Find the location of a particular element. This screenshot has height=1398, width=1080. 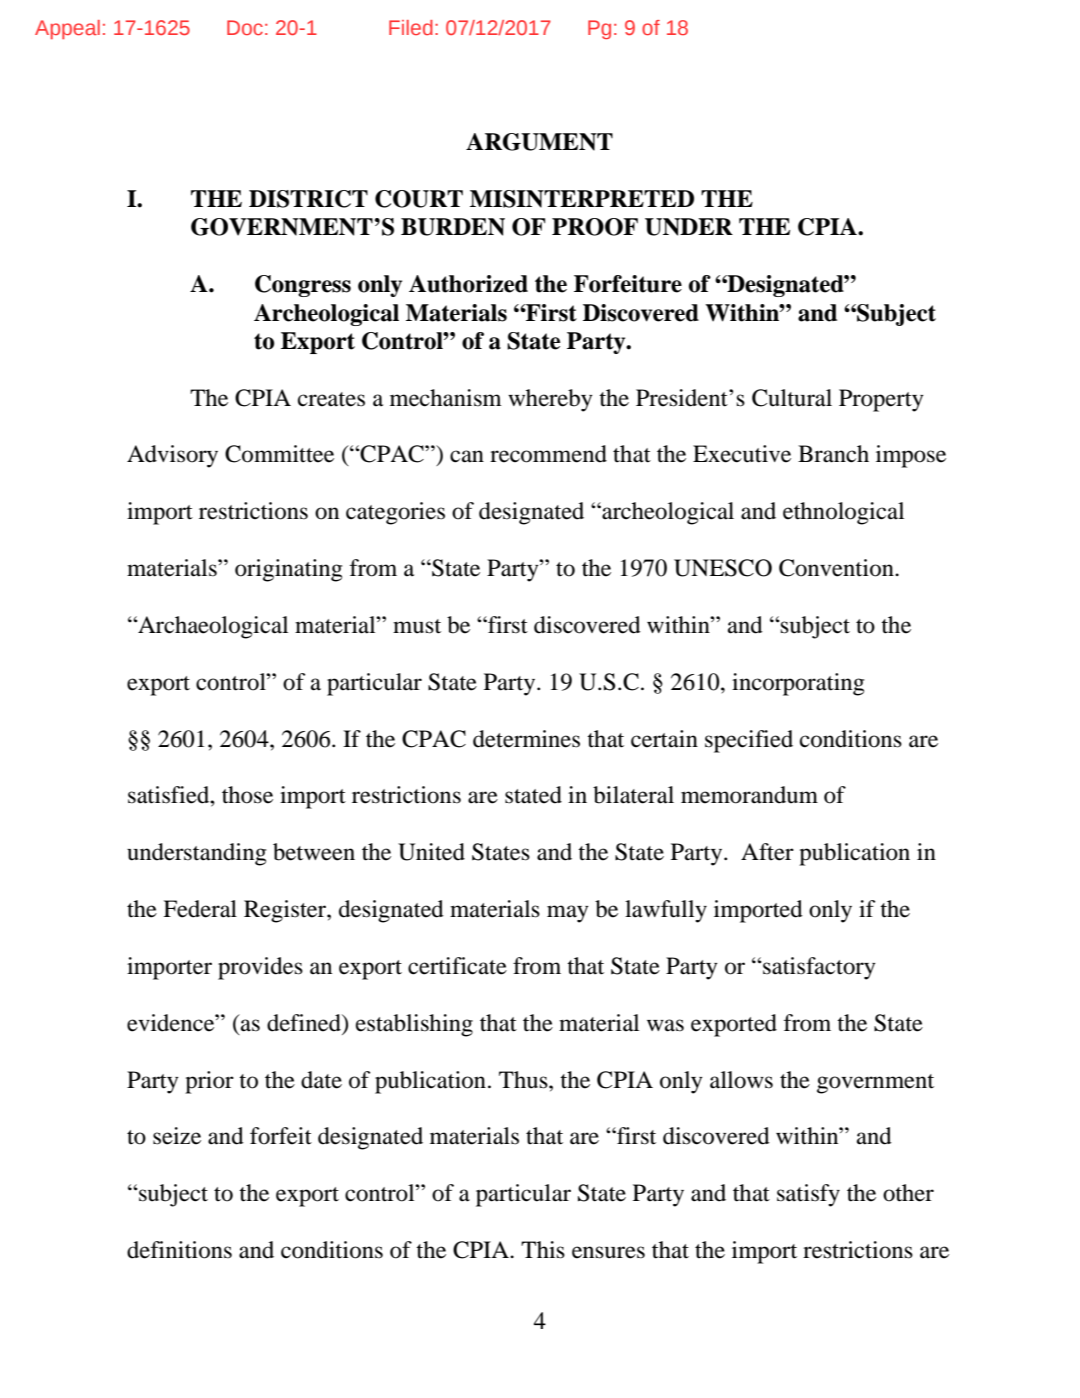

This is located at coordinates (543, 1250).
